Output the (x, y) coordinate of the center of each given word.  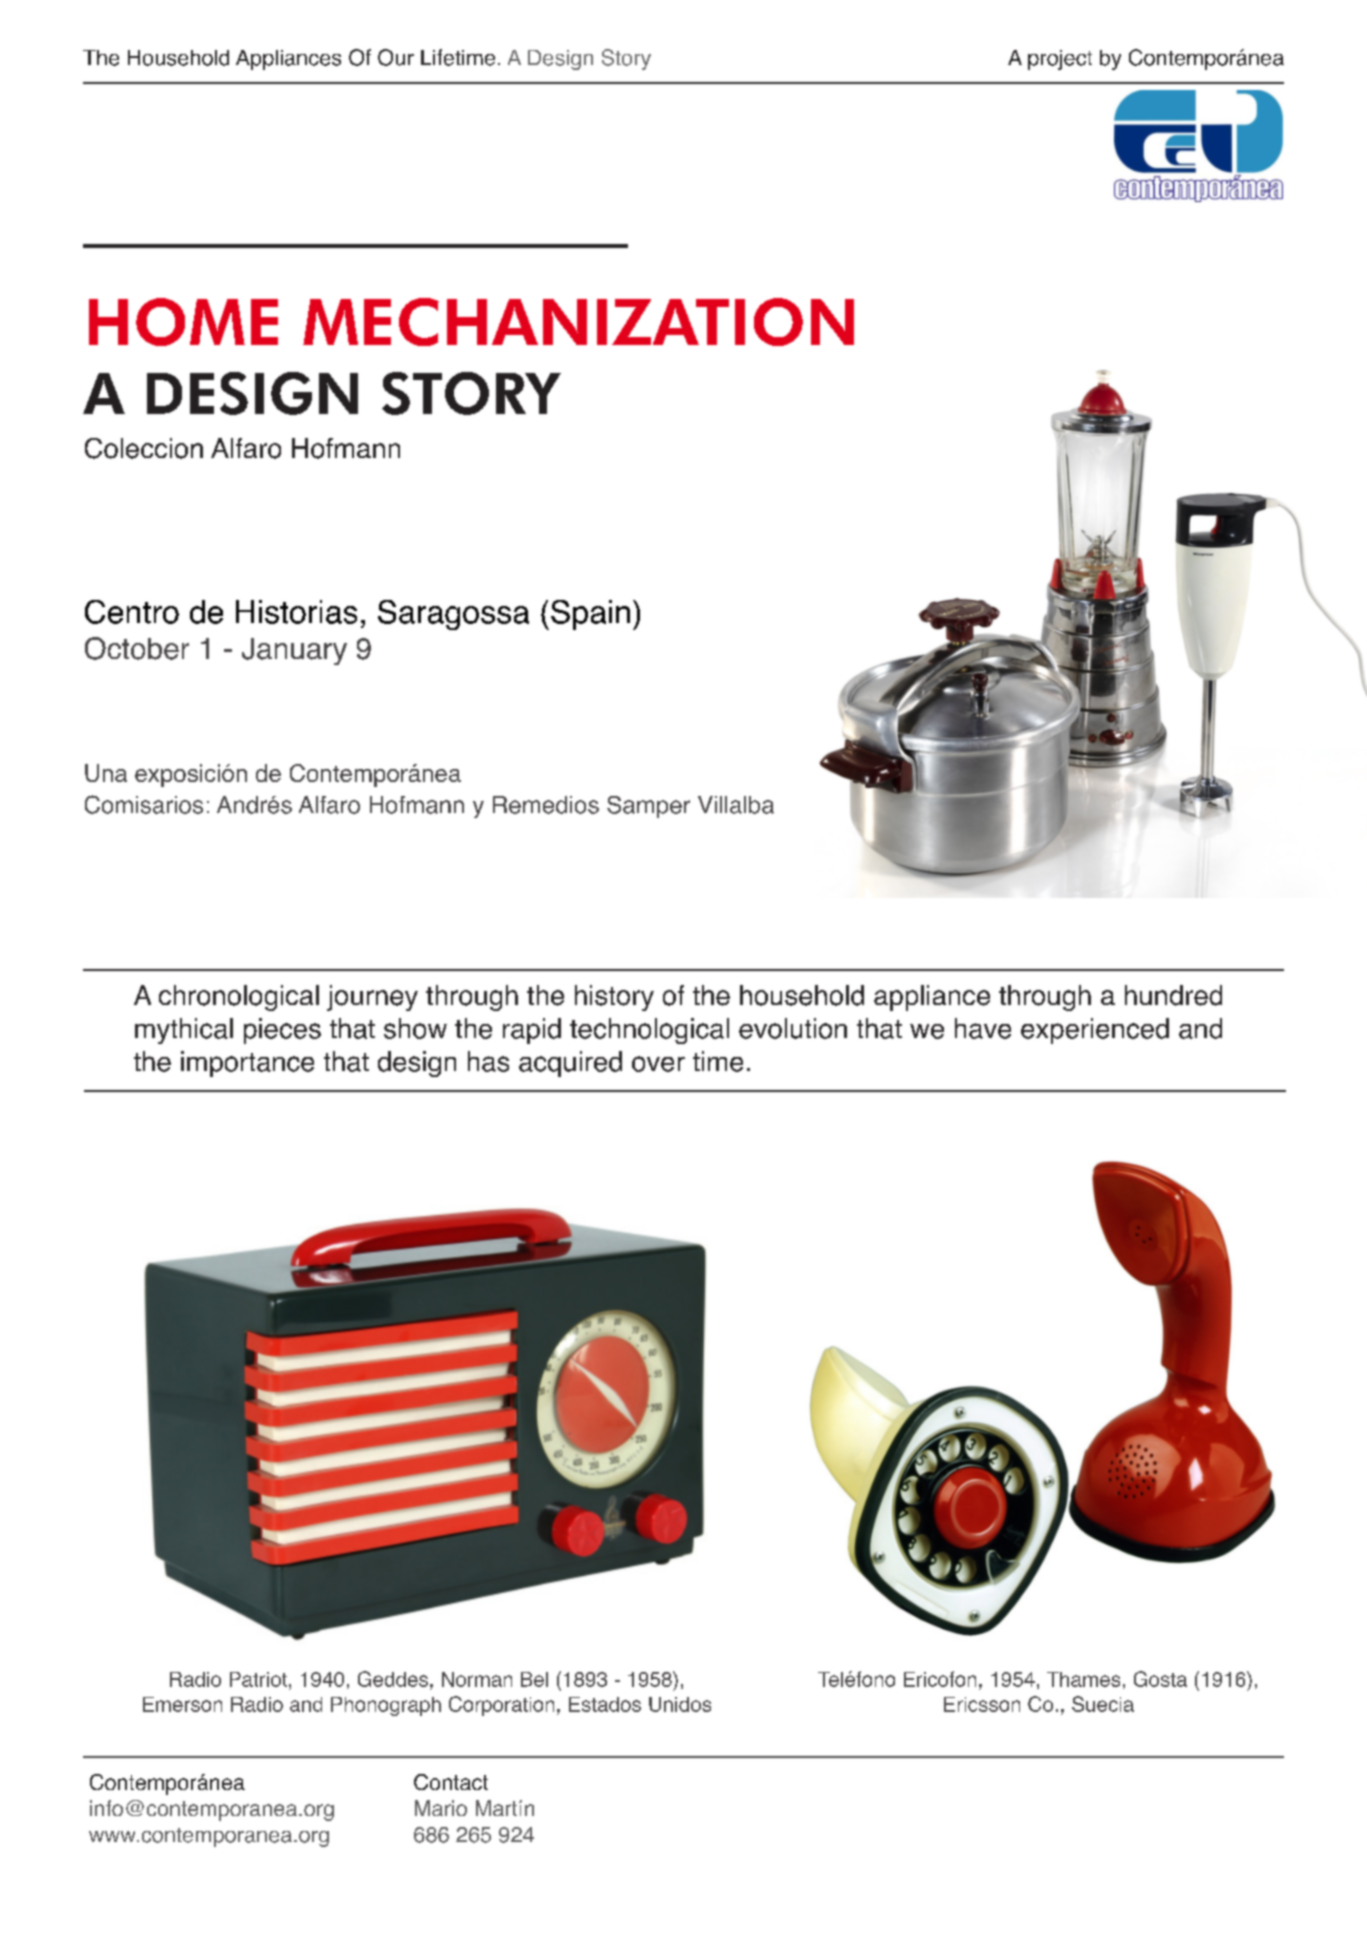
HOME (183, 322)
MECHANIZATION (578, 322)
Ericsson (982, 1704)
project (1060, 60)
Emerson (182, 1704)
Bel (534, 1679)
